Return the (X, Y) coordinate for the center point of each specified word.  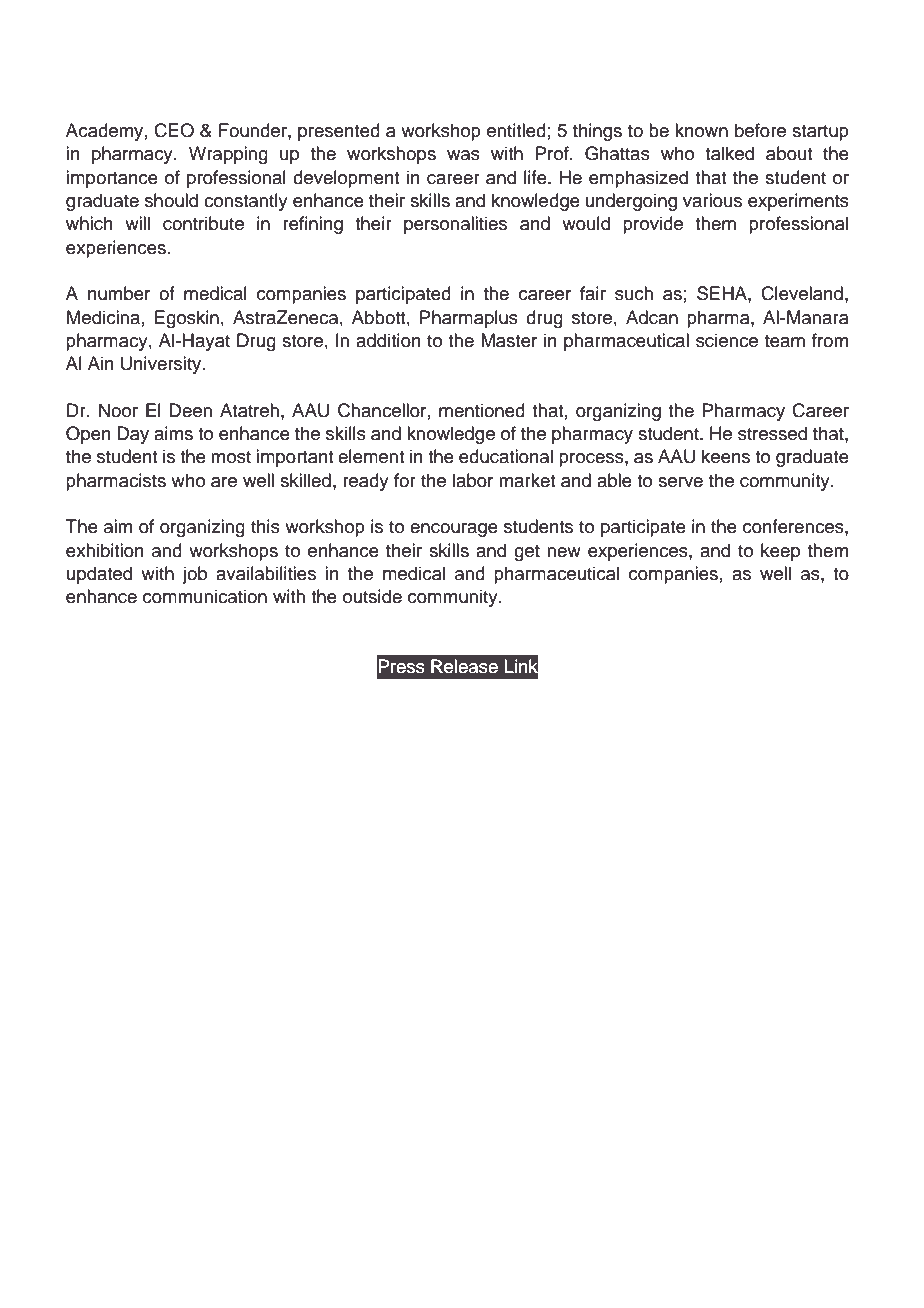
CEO (174, 130)
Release (464, 666)
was (463, 155)
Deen (190, 410)
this (265, 526)
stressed (772, 433)
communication (205, 596)
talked (729, 153)
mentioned (482, 410)
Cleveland (802, 293)
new (564, 552)
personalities (455, 225)
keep (780, 552)
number (119, 293)
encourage (454, 530)
